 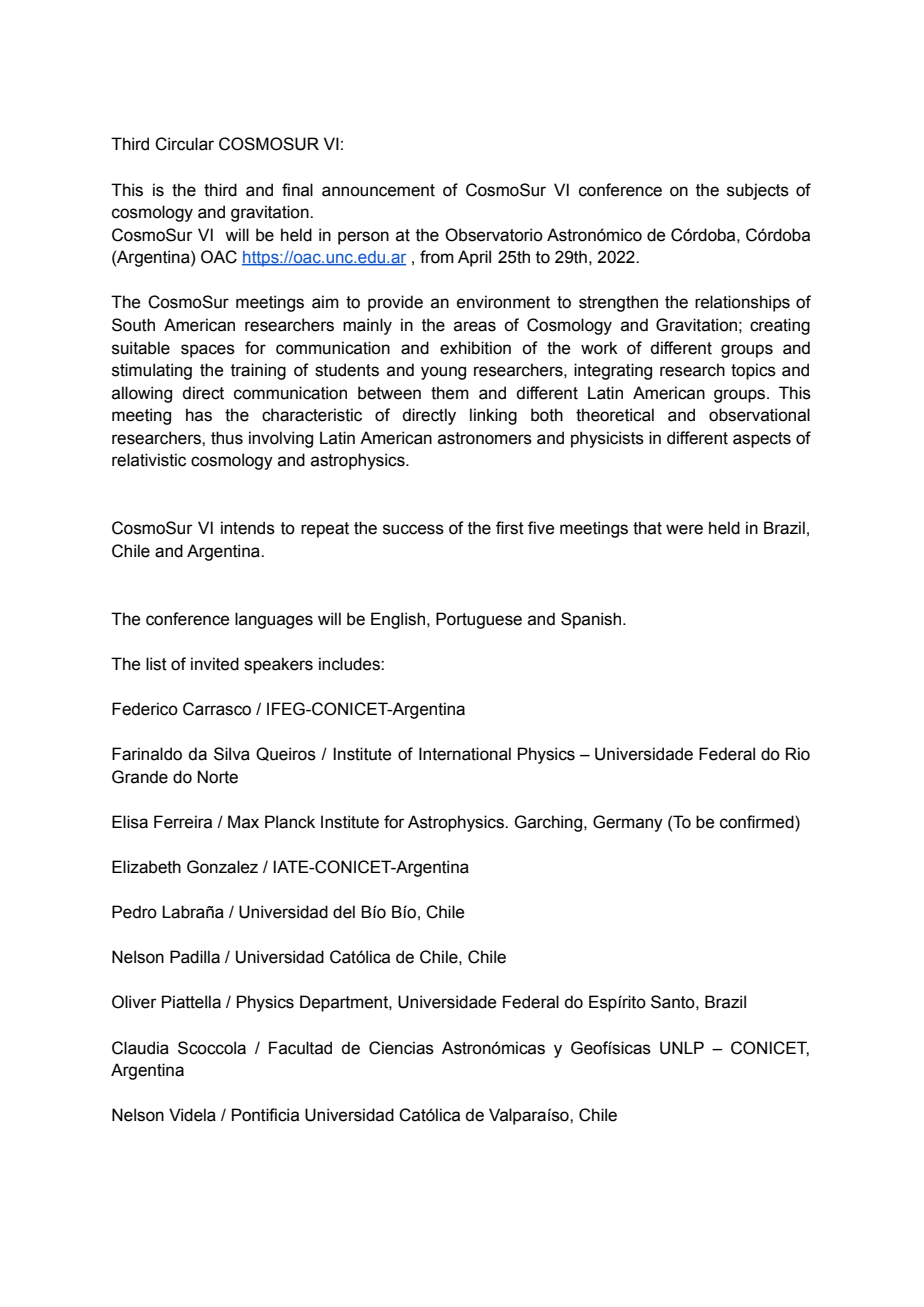 What do you see at coordinates (592, 620) in the screenshot?
I see `Spanish` at bounding box center [592, 620].
